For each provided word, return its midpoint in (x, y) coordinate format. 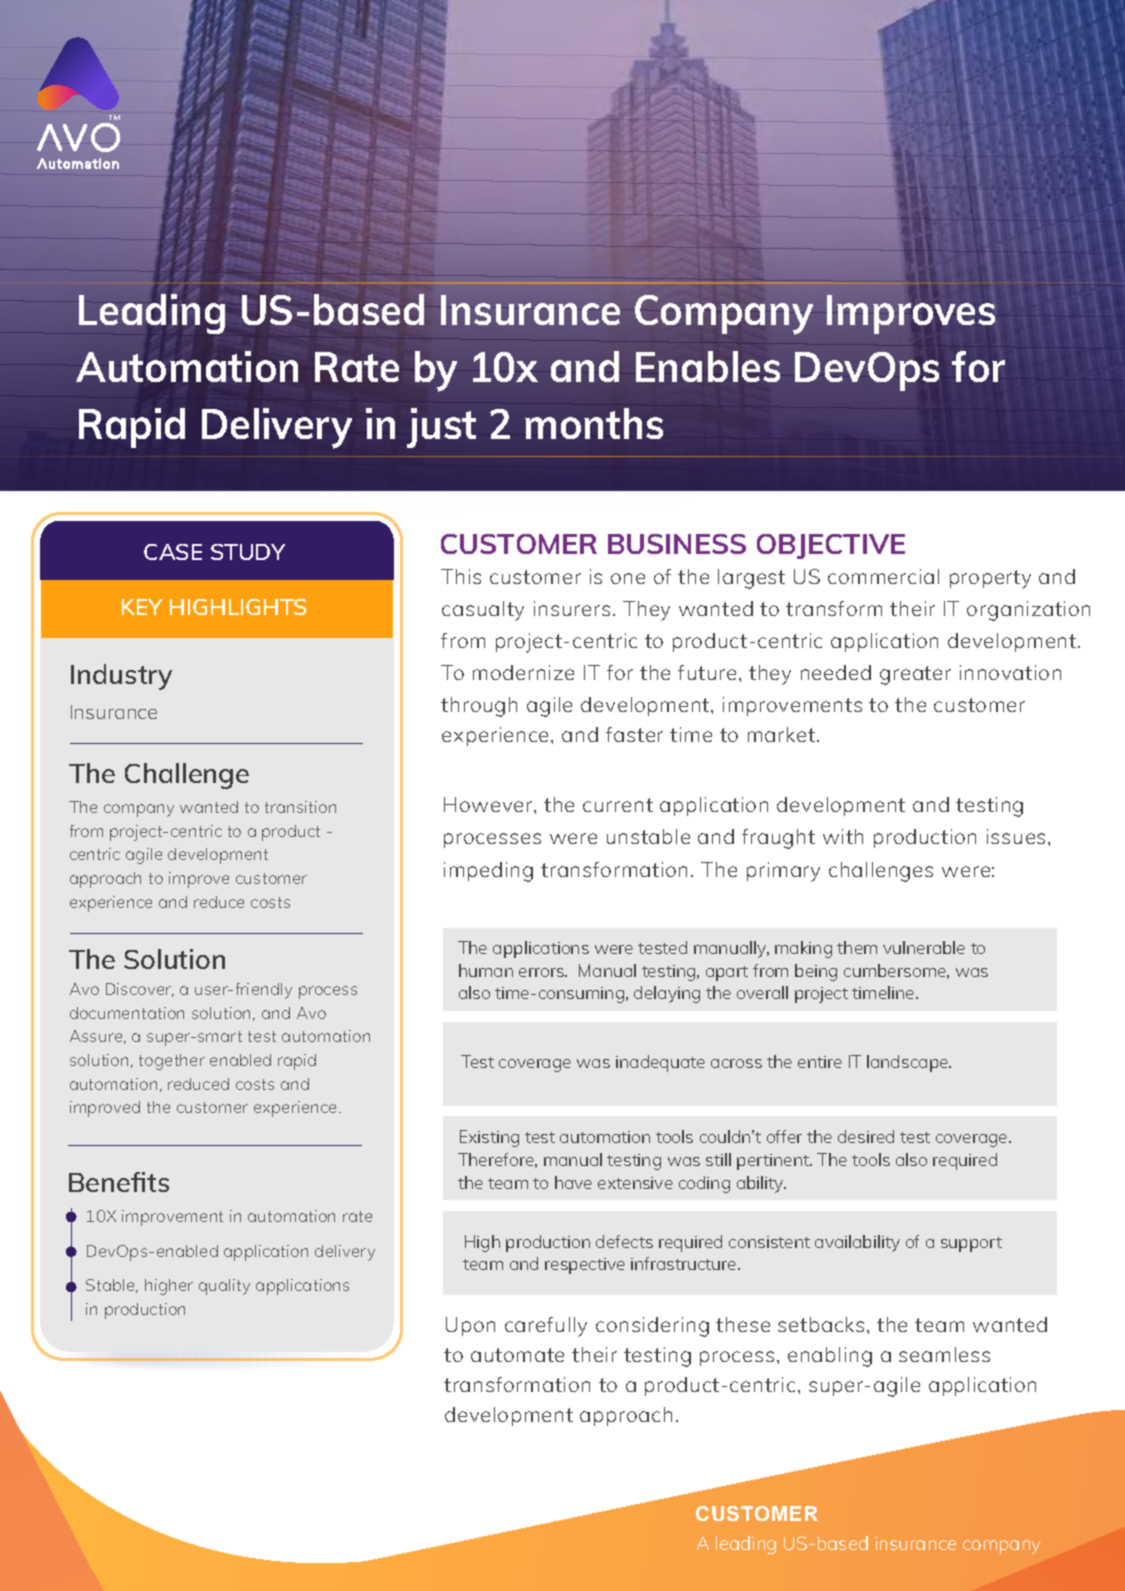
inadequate (660, 1063)
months (594, 423)
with (843, 836)
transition (300, 807)
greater (915, 675)
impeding (488, 872)
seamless (944, 1354)
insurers (572, 608)
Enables (708, 366)
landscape (909, 1063)
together (172, 1062)
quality (224, 1287)
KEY (142, 607)
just (441, 428)
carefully (546, 1327)
